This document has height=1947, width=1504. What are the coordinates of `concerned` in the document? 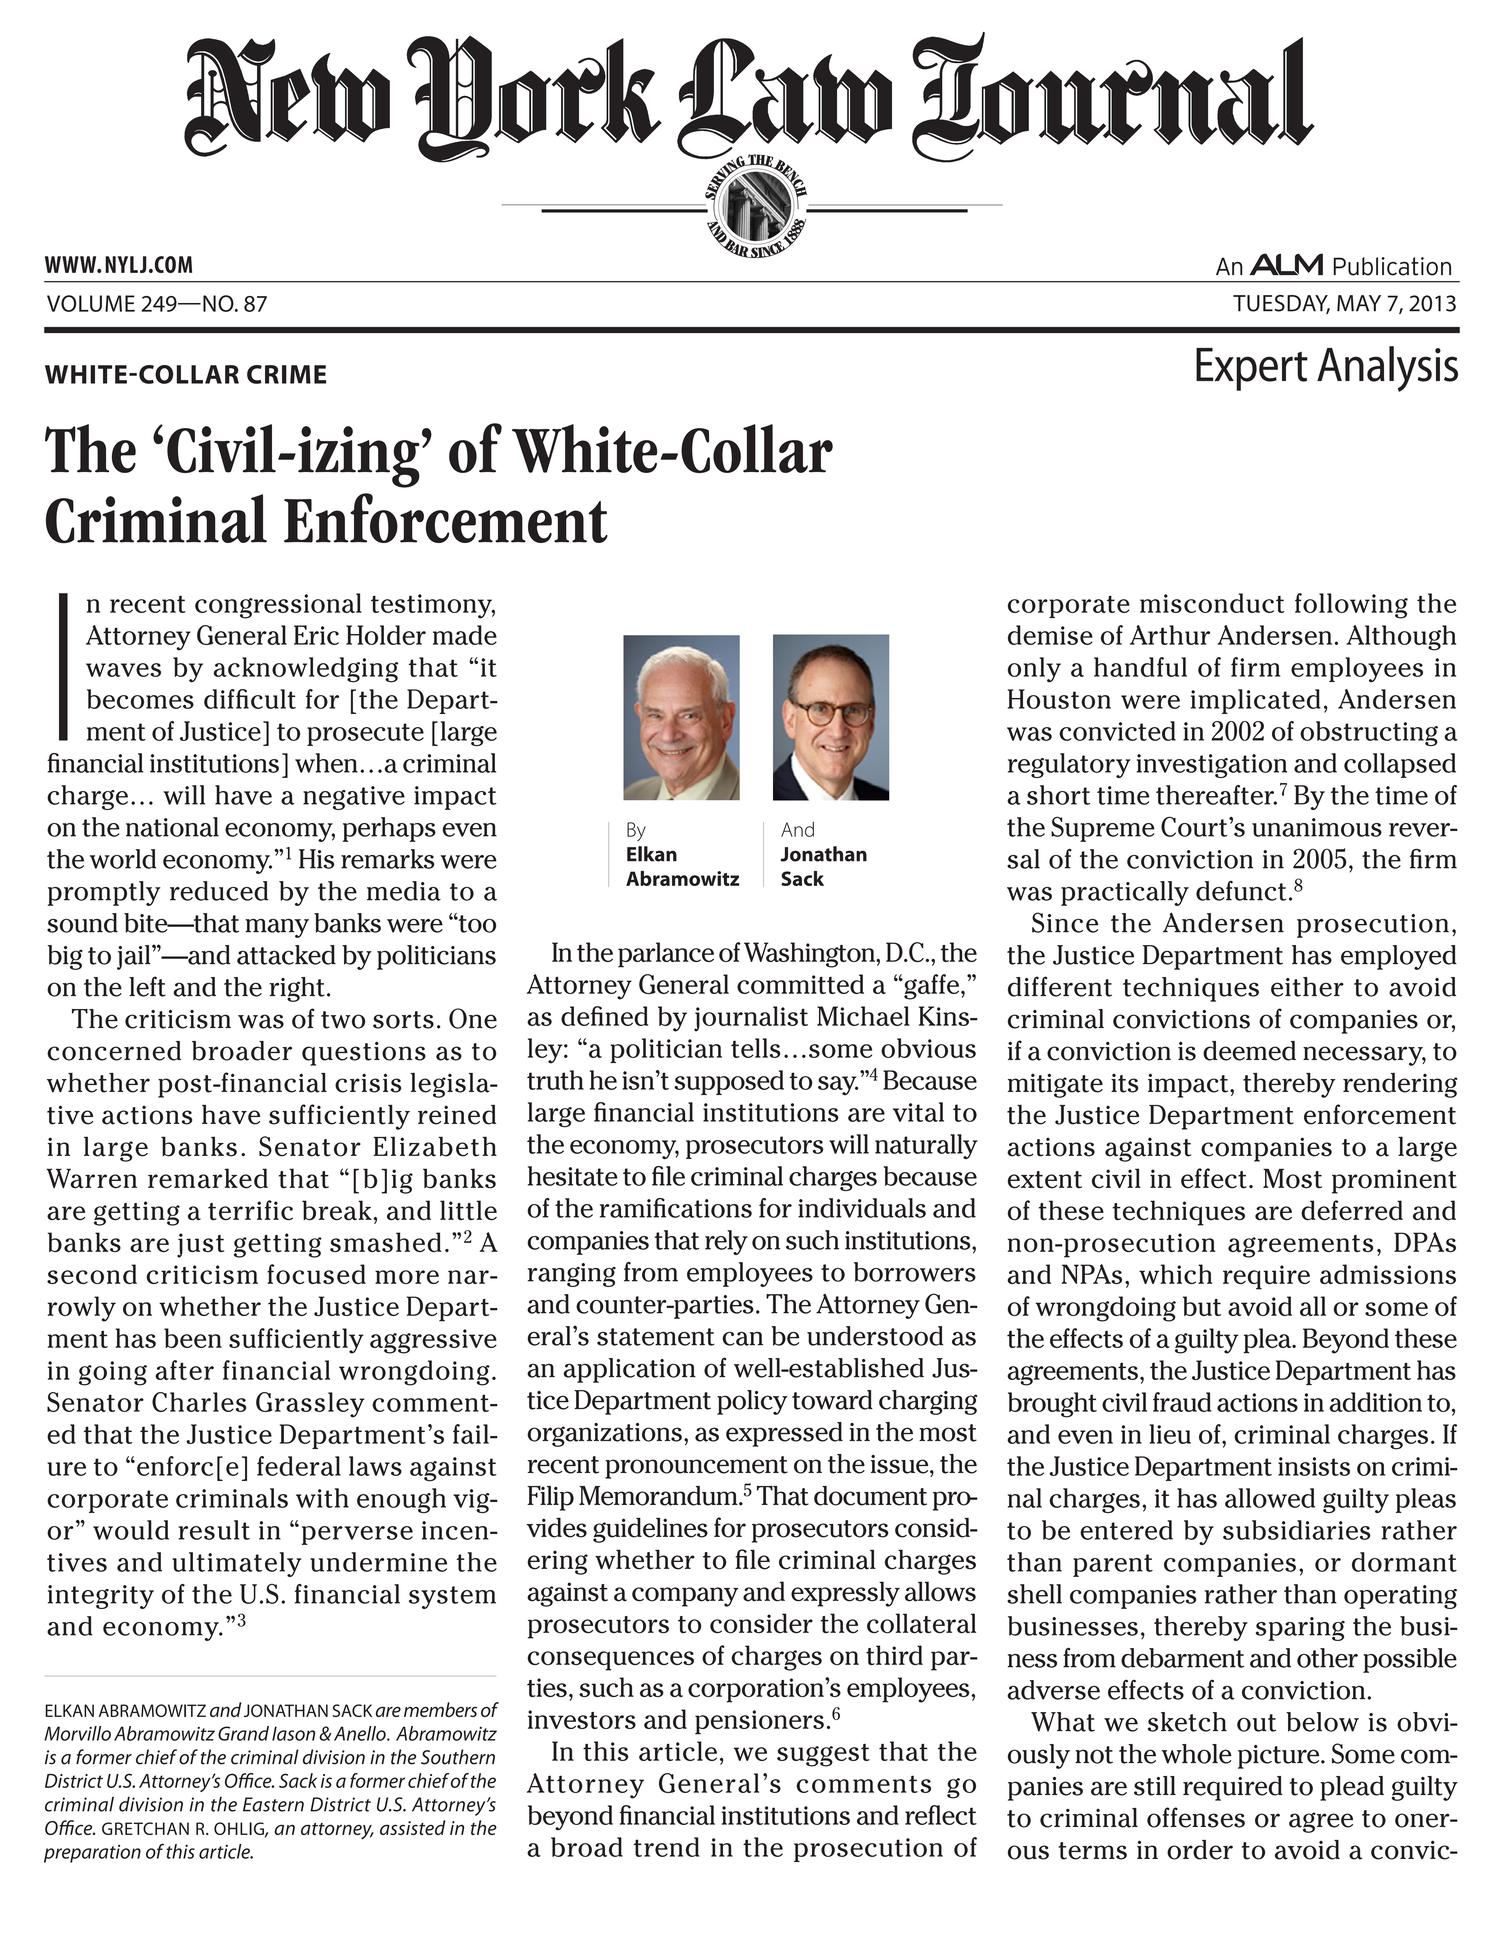 It's located at (114, 1051).
